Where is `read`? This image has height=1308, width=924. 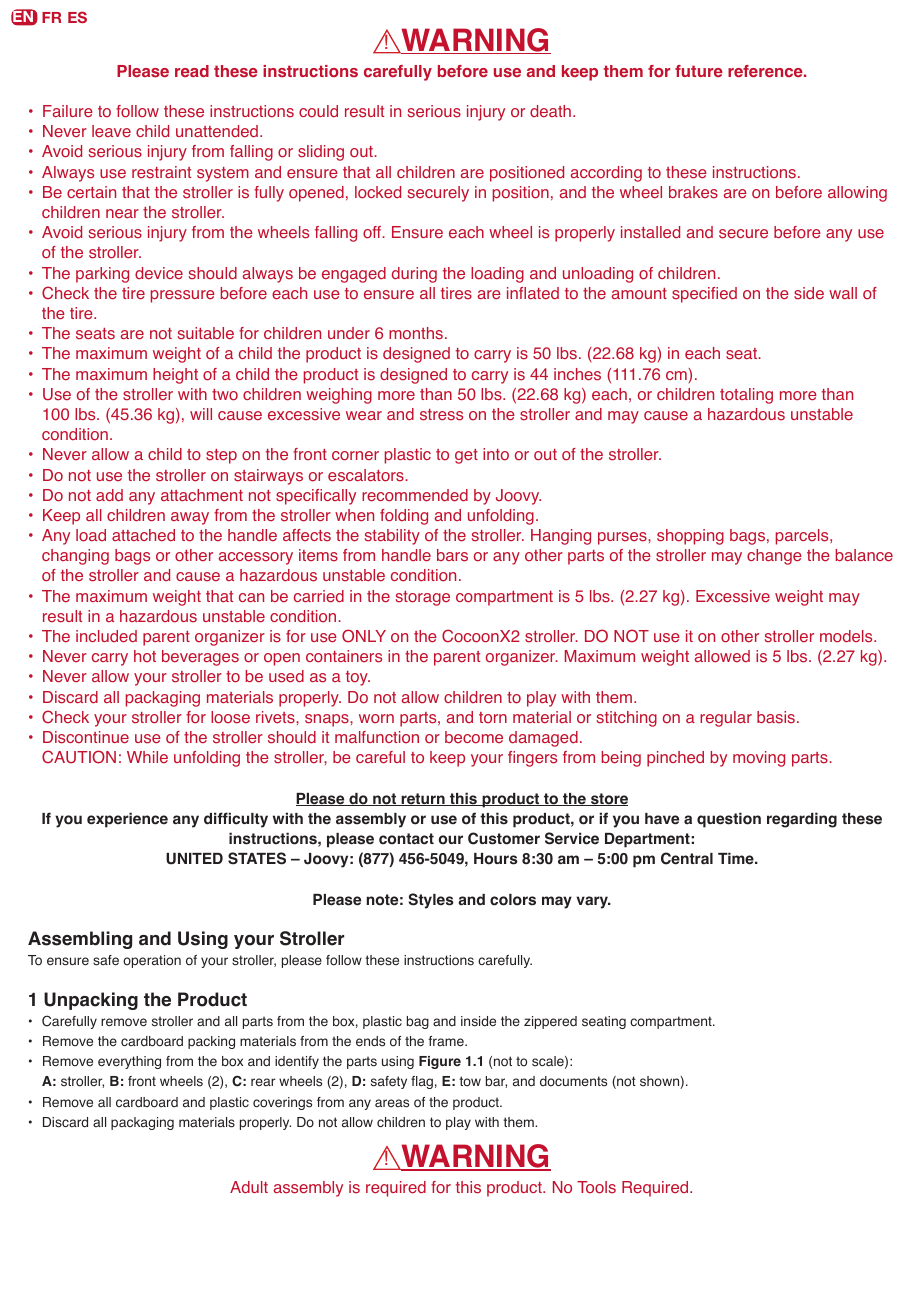 read is located at coordinates (192, 71).
